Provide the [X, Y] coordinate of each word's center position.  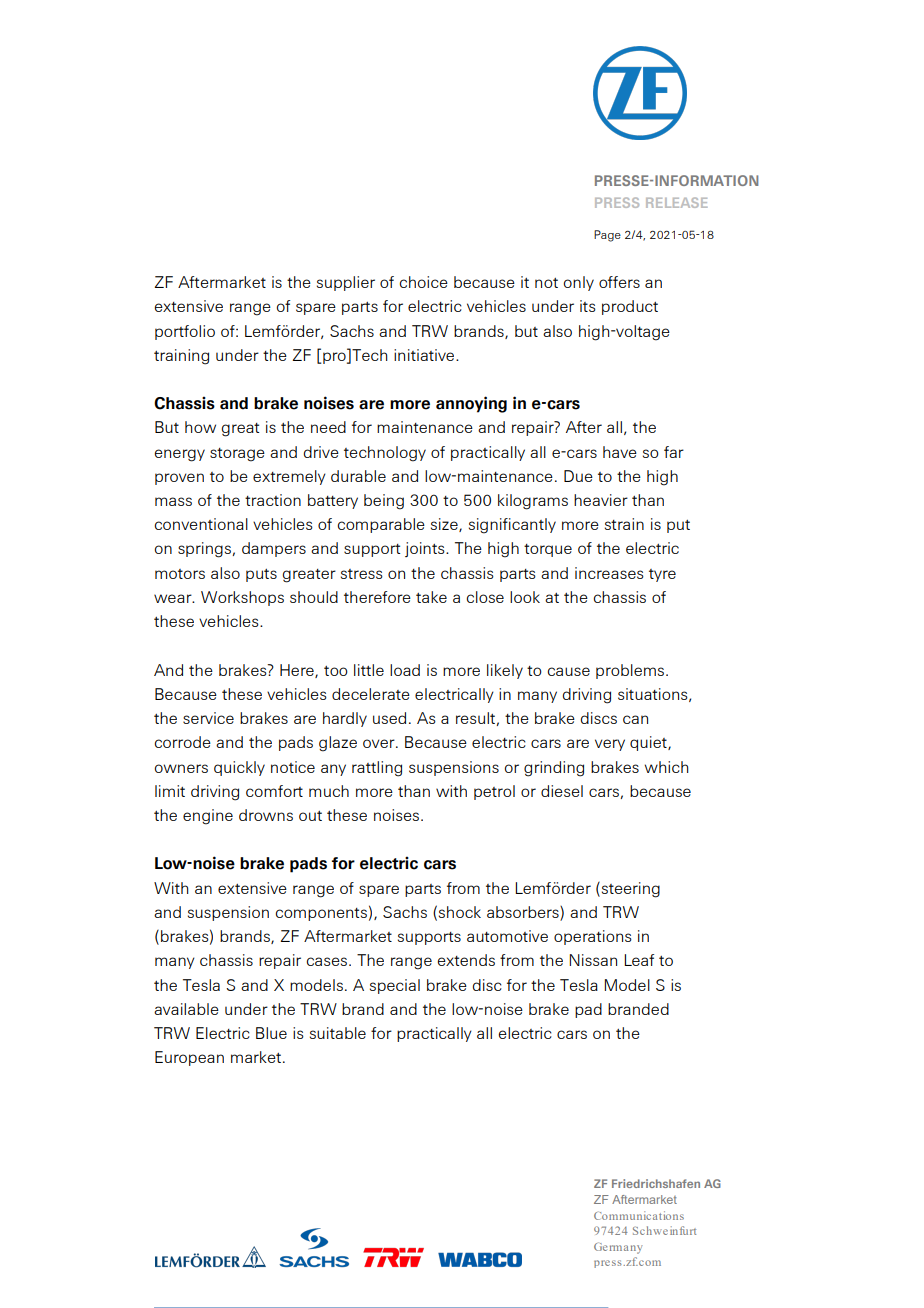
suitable [338, 1033]
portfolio [185, 332]
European [189, 1058]
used [389, 718]
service [208, 718]
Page [607, 236]
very [610, 745]
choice [424, 282]
